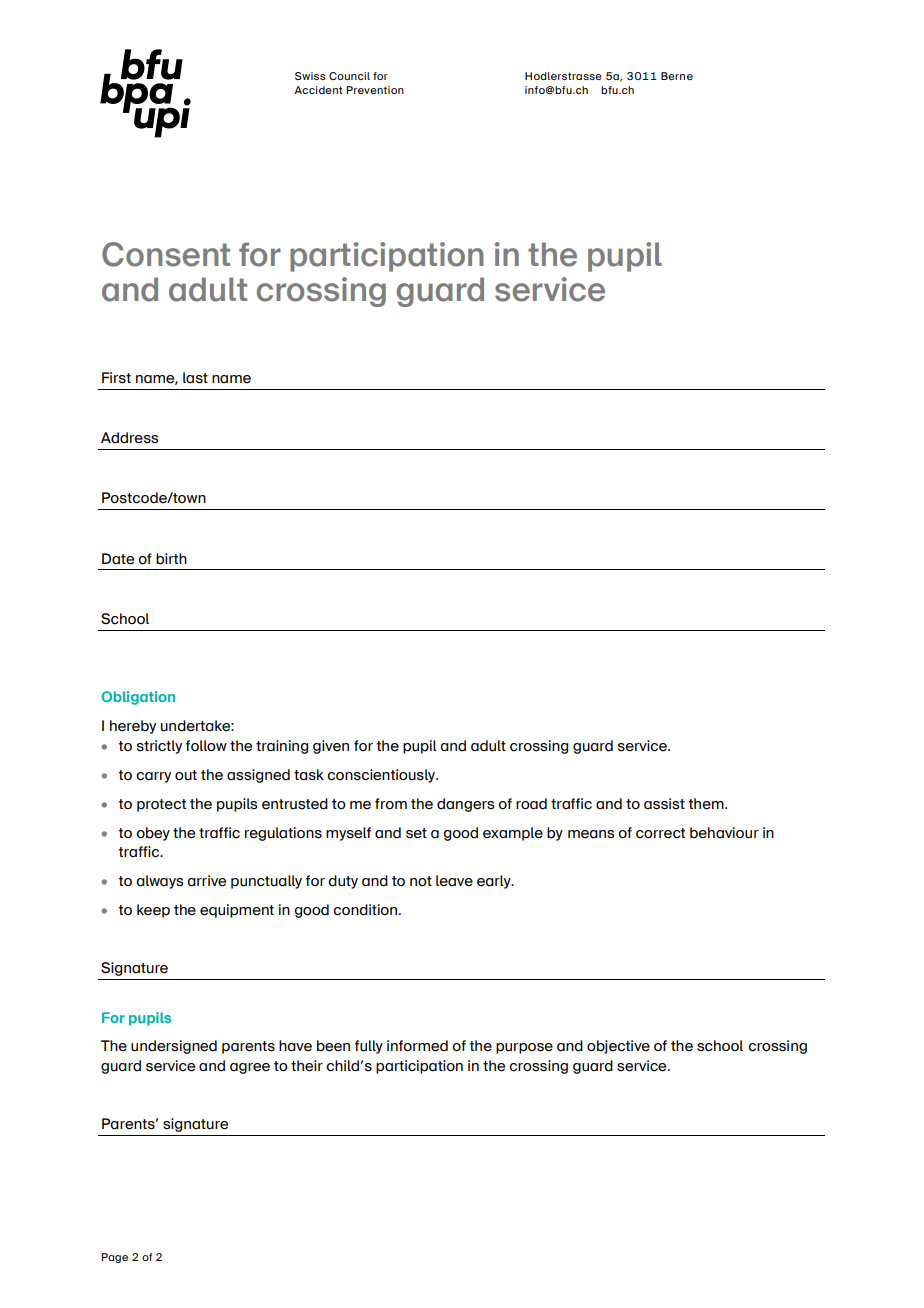 This image has height=1308, width=924. What do you see at coordinates (677, 76) in the image?
I see `Berne` at bounding box center [677, 76].
